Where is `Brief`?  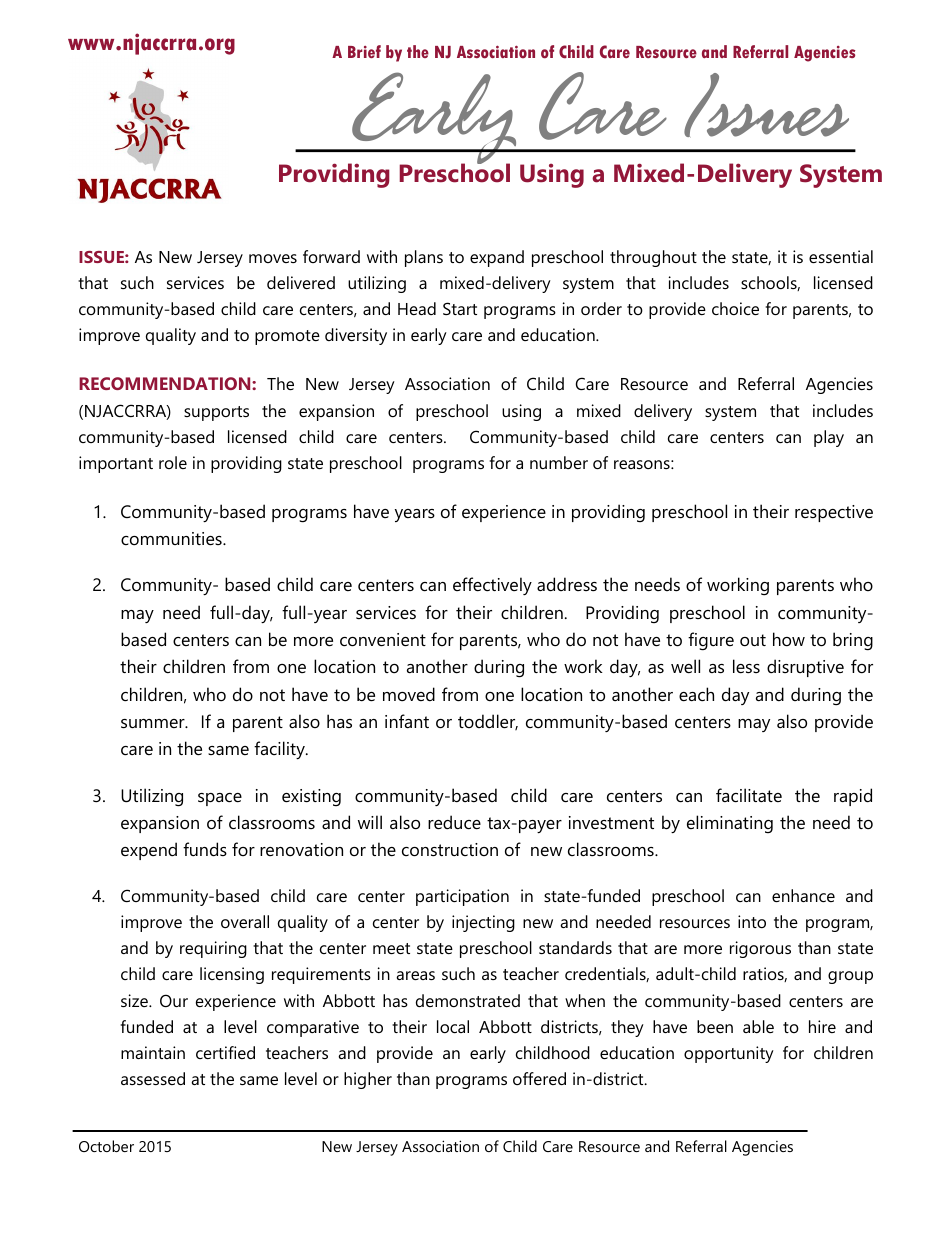
Brief is located at coordinates (364, 51).
